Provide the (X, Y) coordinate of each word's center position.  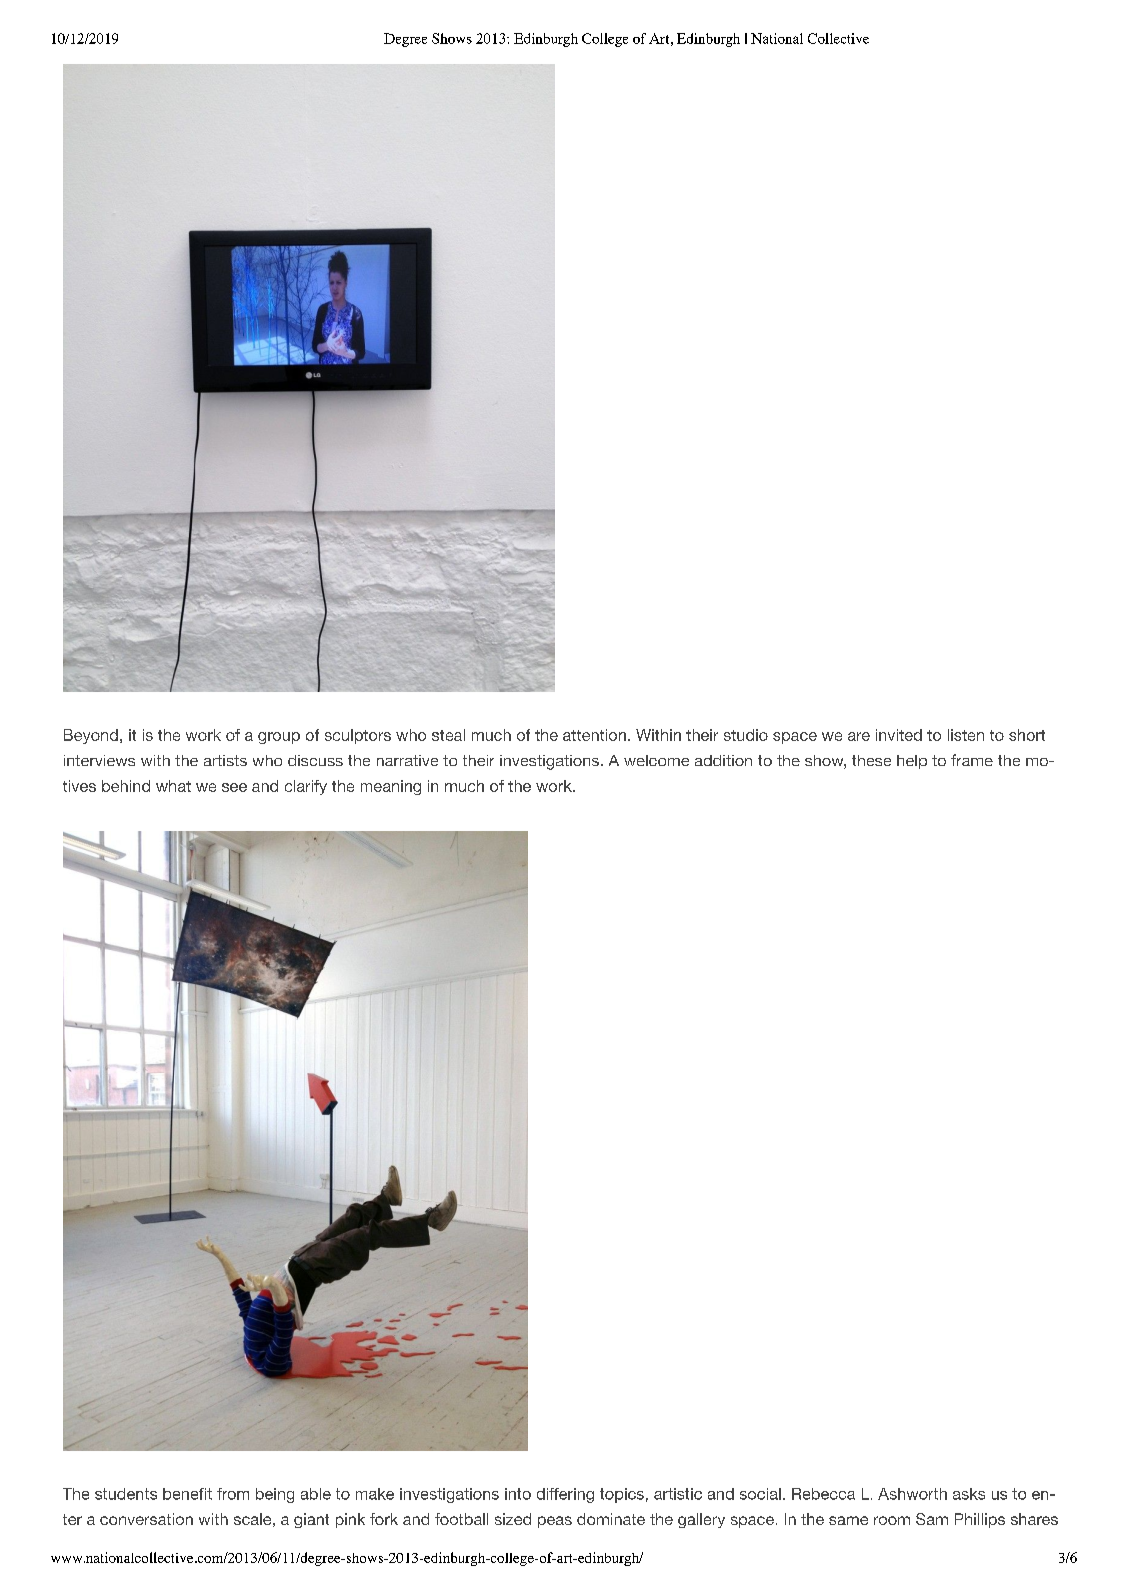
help (912, 762)
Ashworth (912, 1494)
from (233, 1494)
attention (594, 735)
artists (225, 760)
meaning (391, 787)
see (234, 787)
